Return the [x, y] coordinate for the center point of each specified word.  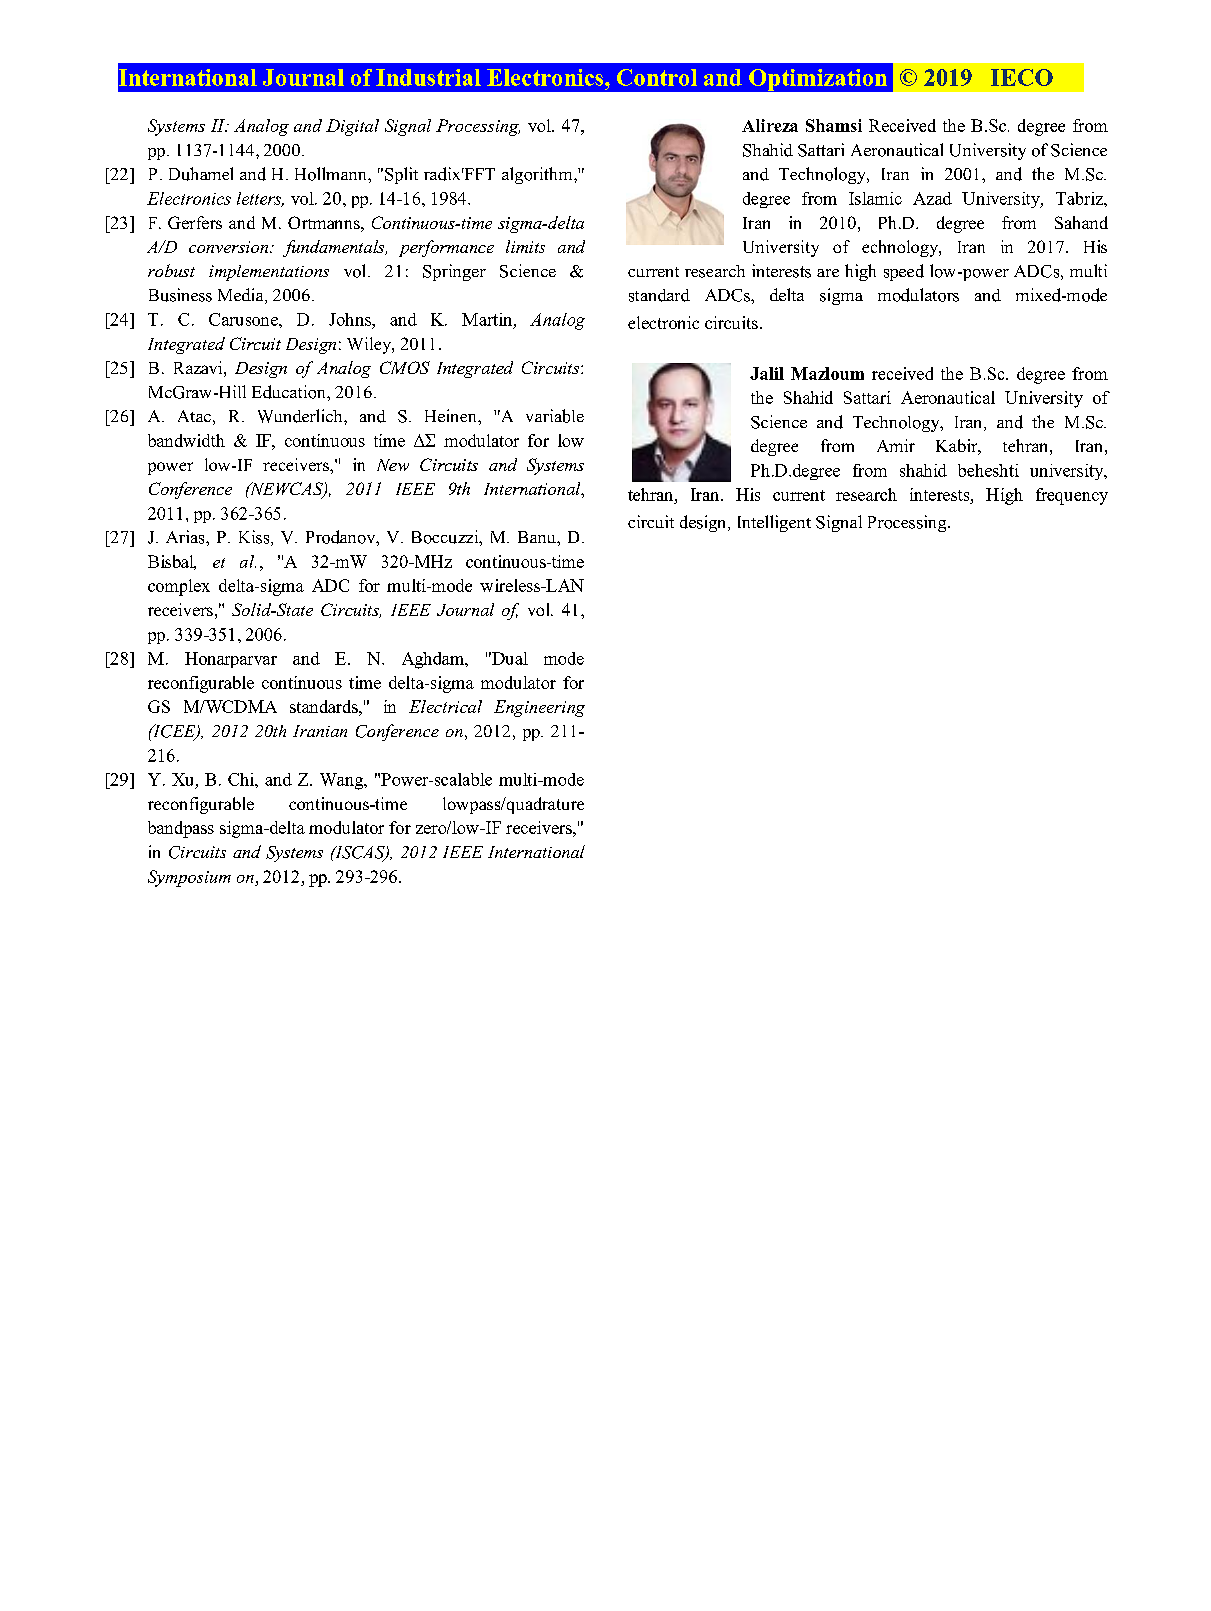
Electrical [445, 706]
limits [525, 246]
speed [904, 272]
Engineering [539, 708]
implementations [269, 273]
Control [657, 77]
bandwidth [186, 440]
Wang [343, 781]
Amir [896, 445]
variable [555, 416]
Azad [932, 198]
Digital [352, 127]
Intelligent [774, 523]
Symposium [189, 878]
